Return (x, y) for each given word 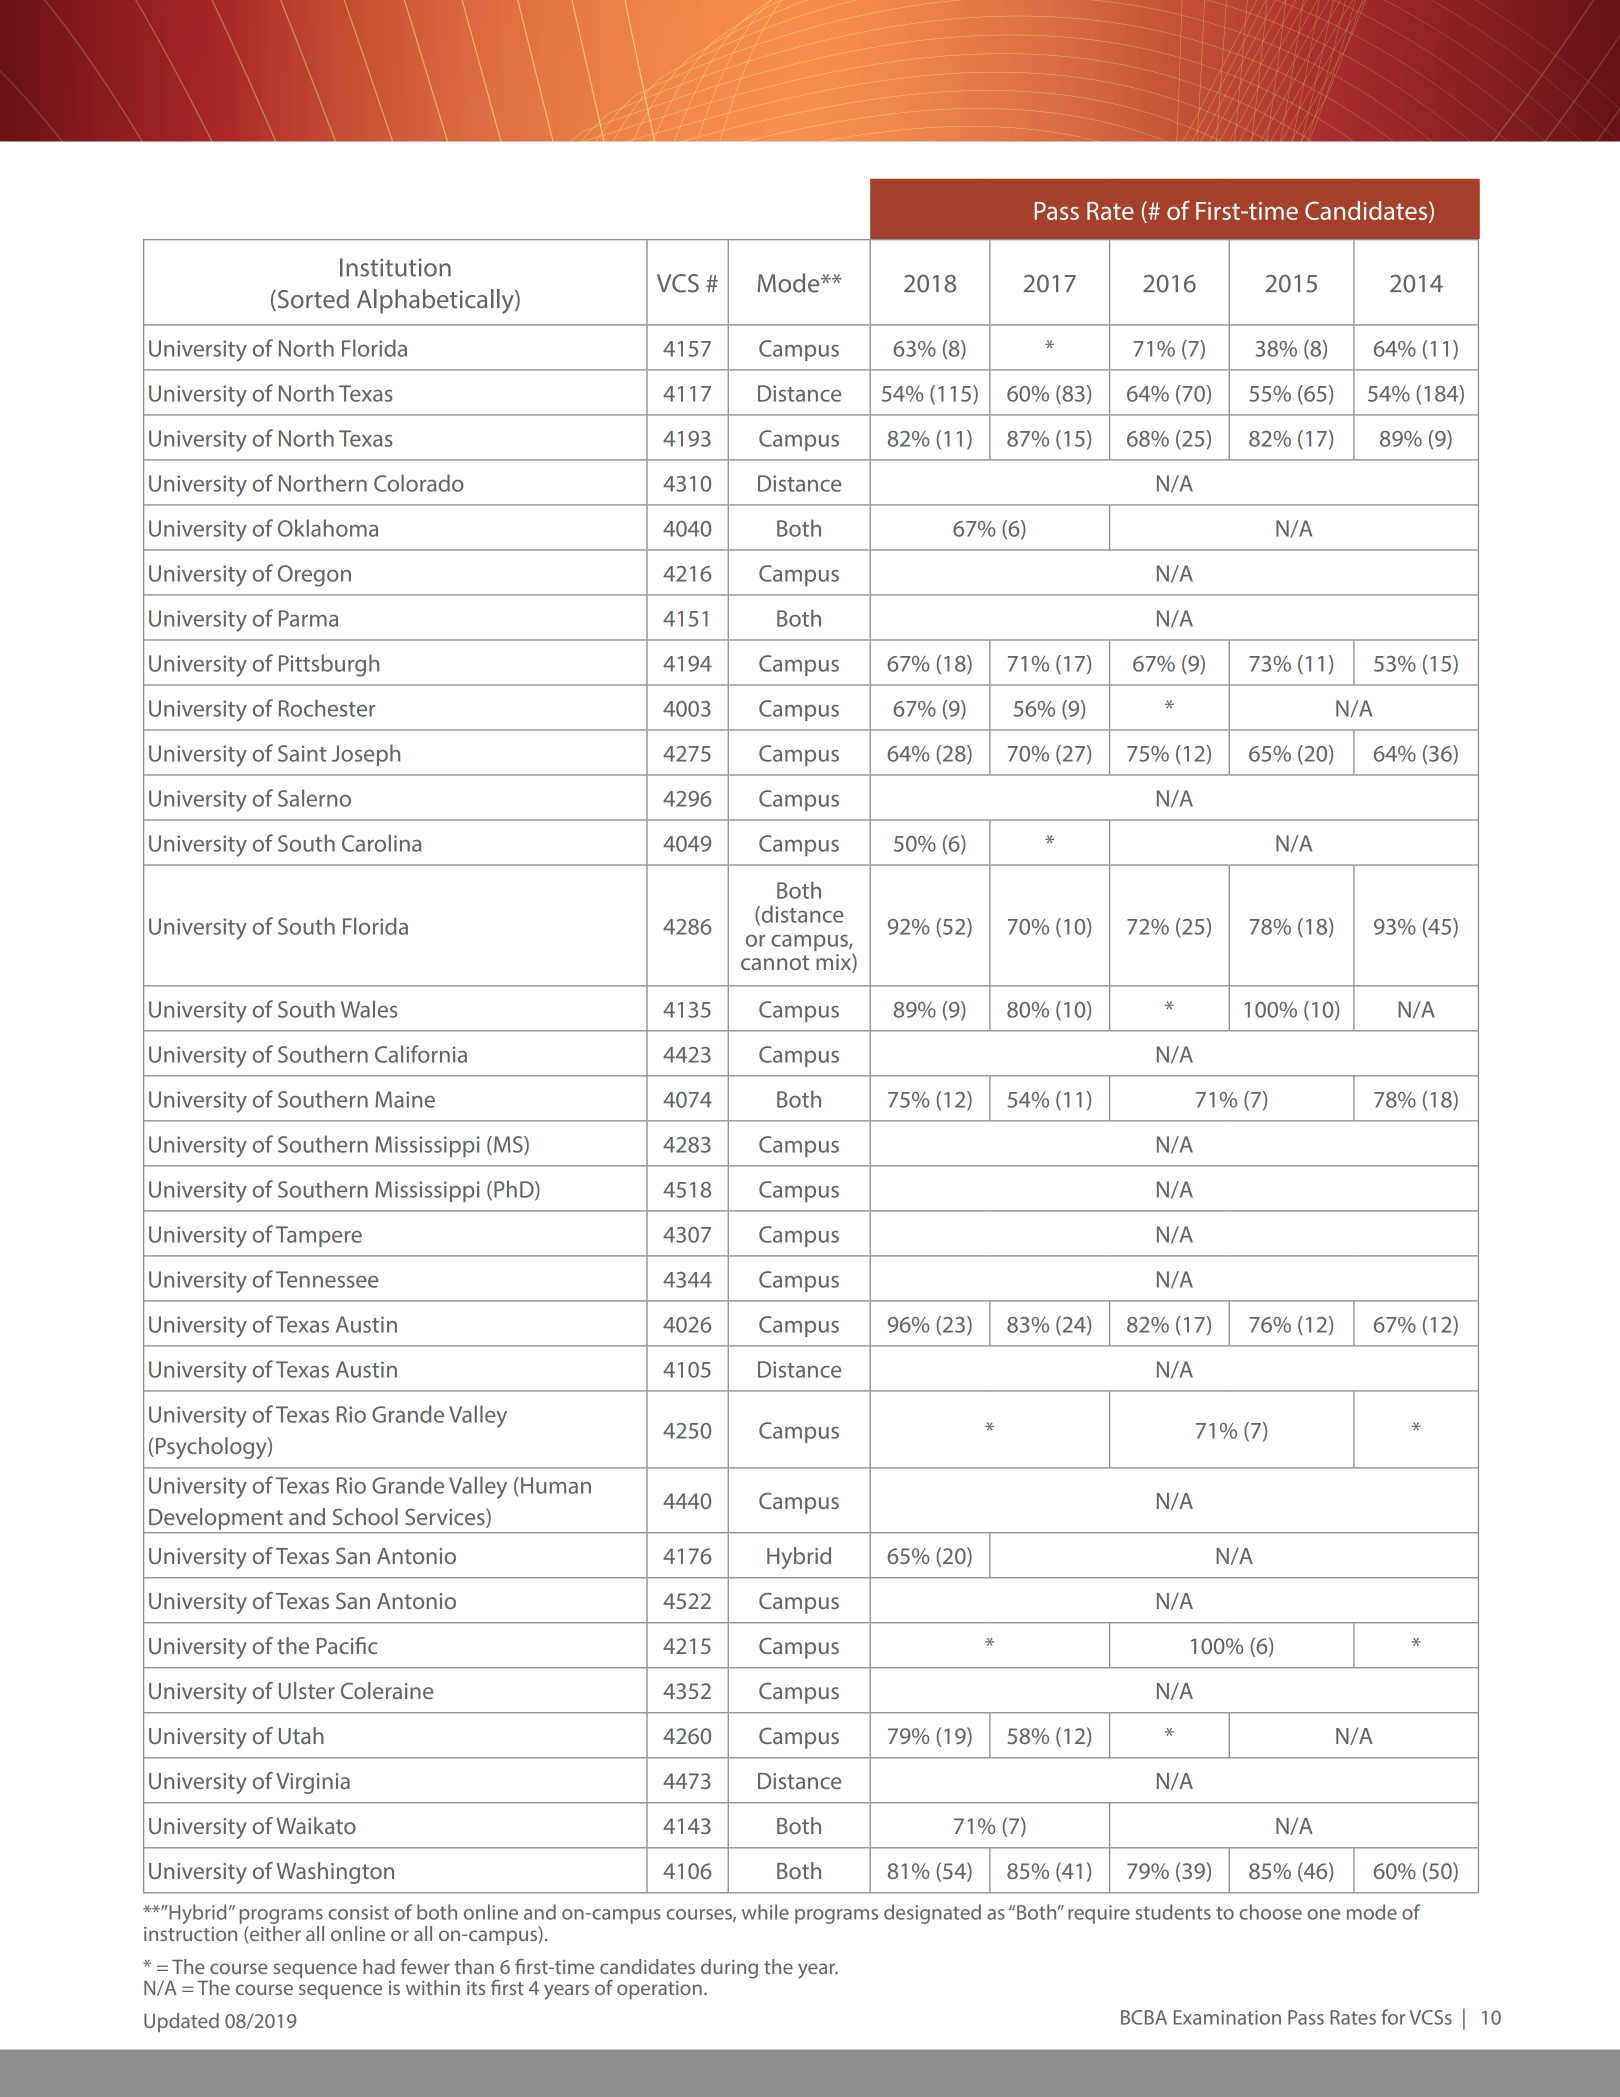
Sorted (312, 300)
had (379, 1966)
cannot (775, 962)
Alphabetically (436, 301)
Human (556, 1485)
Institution (395, 267)
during (729, 1969)
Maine (405, 1099)
